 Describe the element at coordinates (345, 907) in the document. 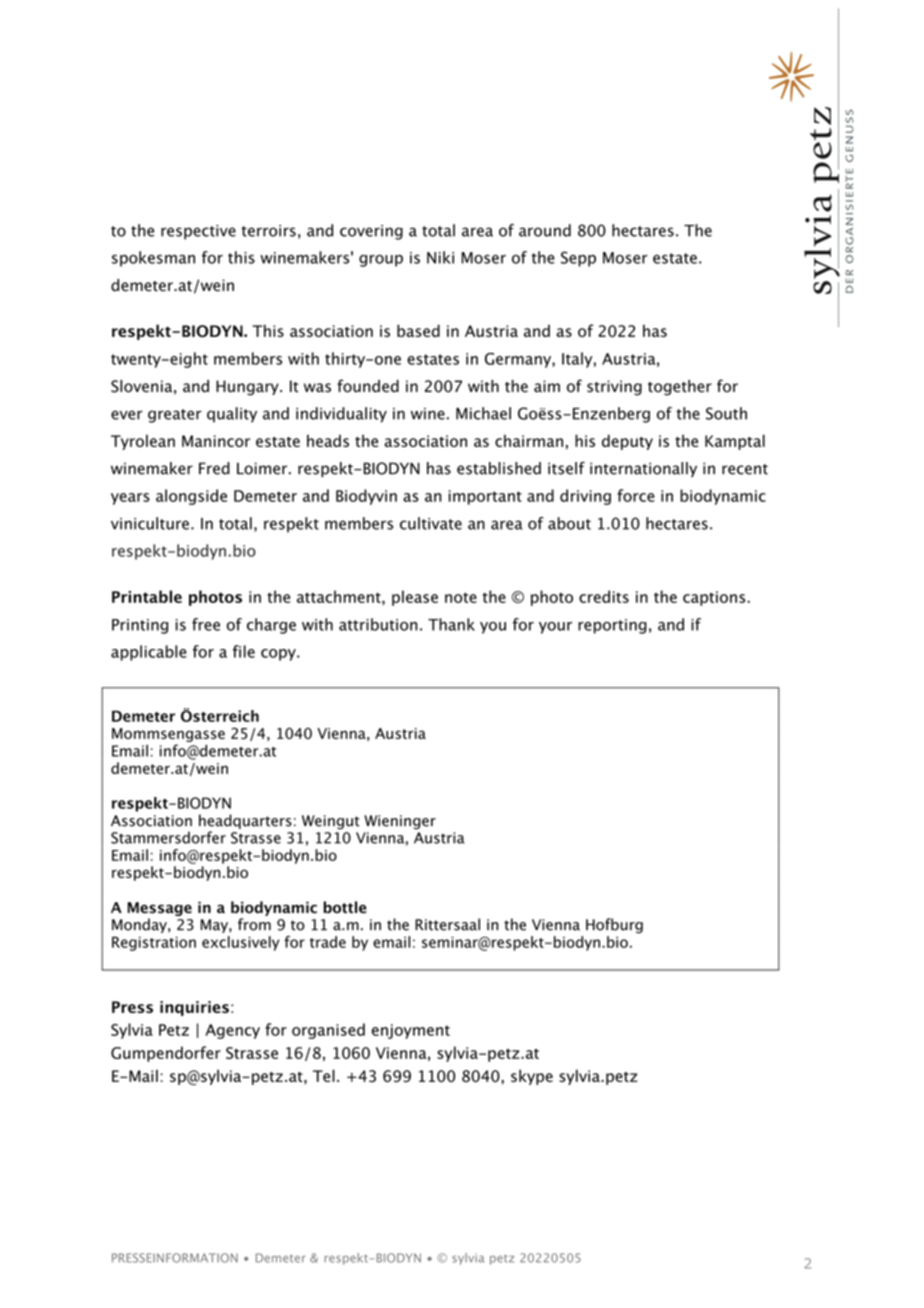

I see `bottle` at that location.
